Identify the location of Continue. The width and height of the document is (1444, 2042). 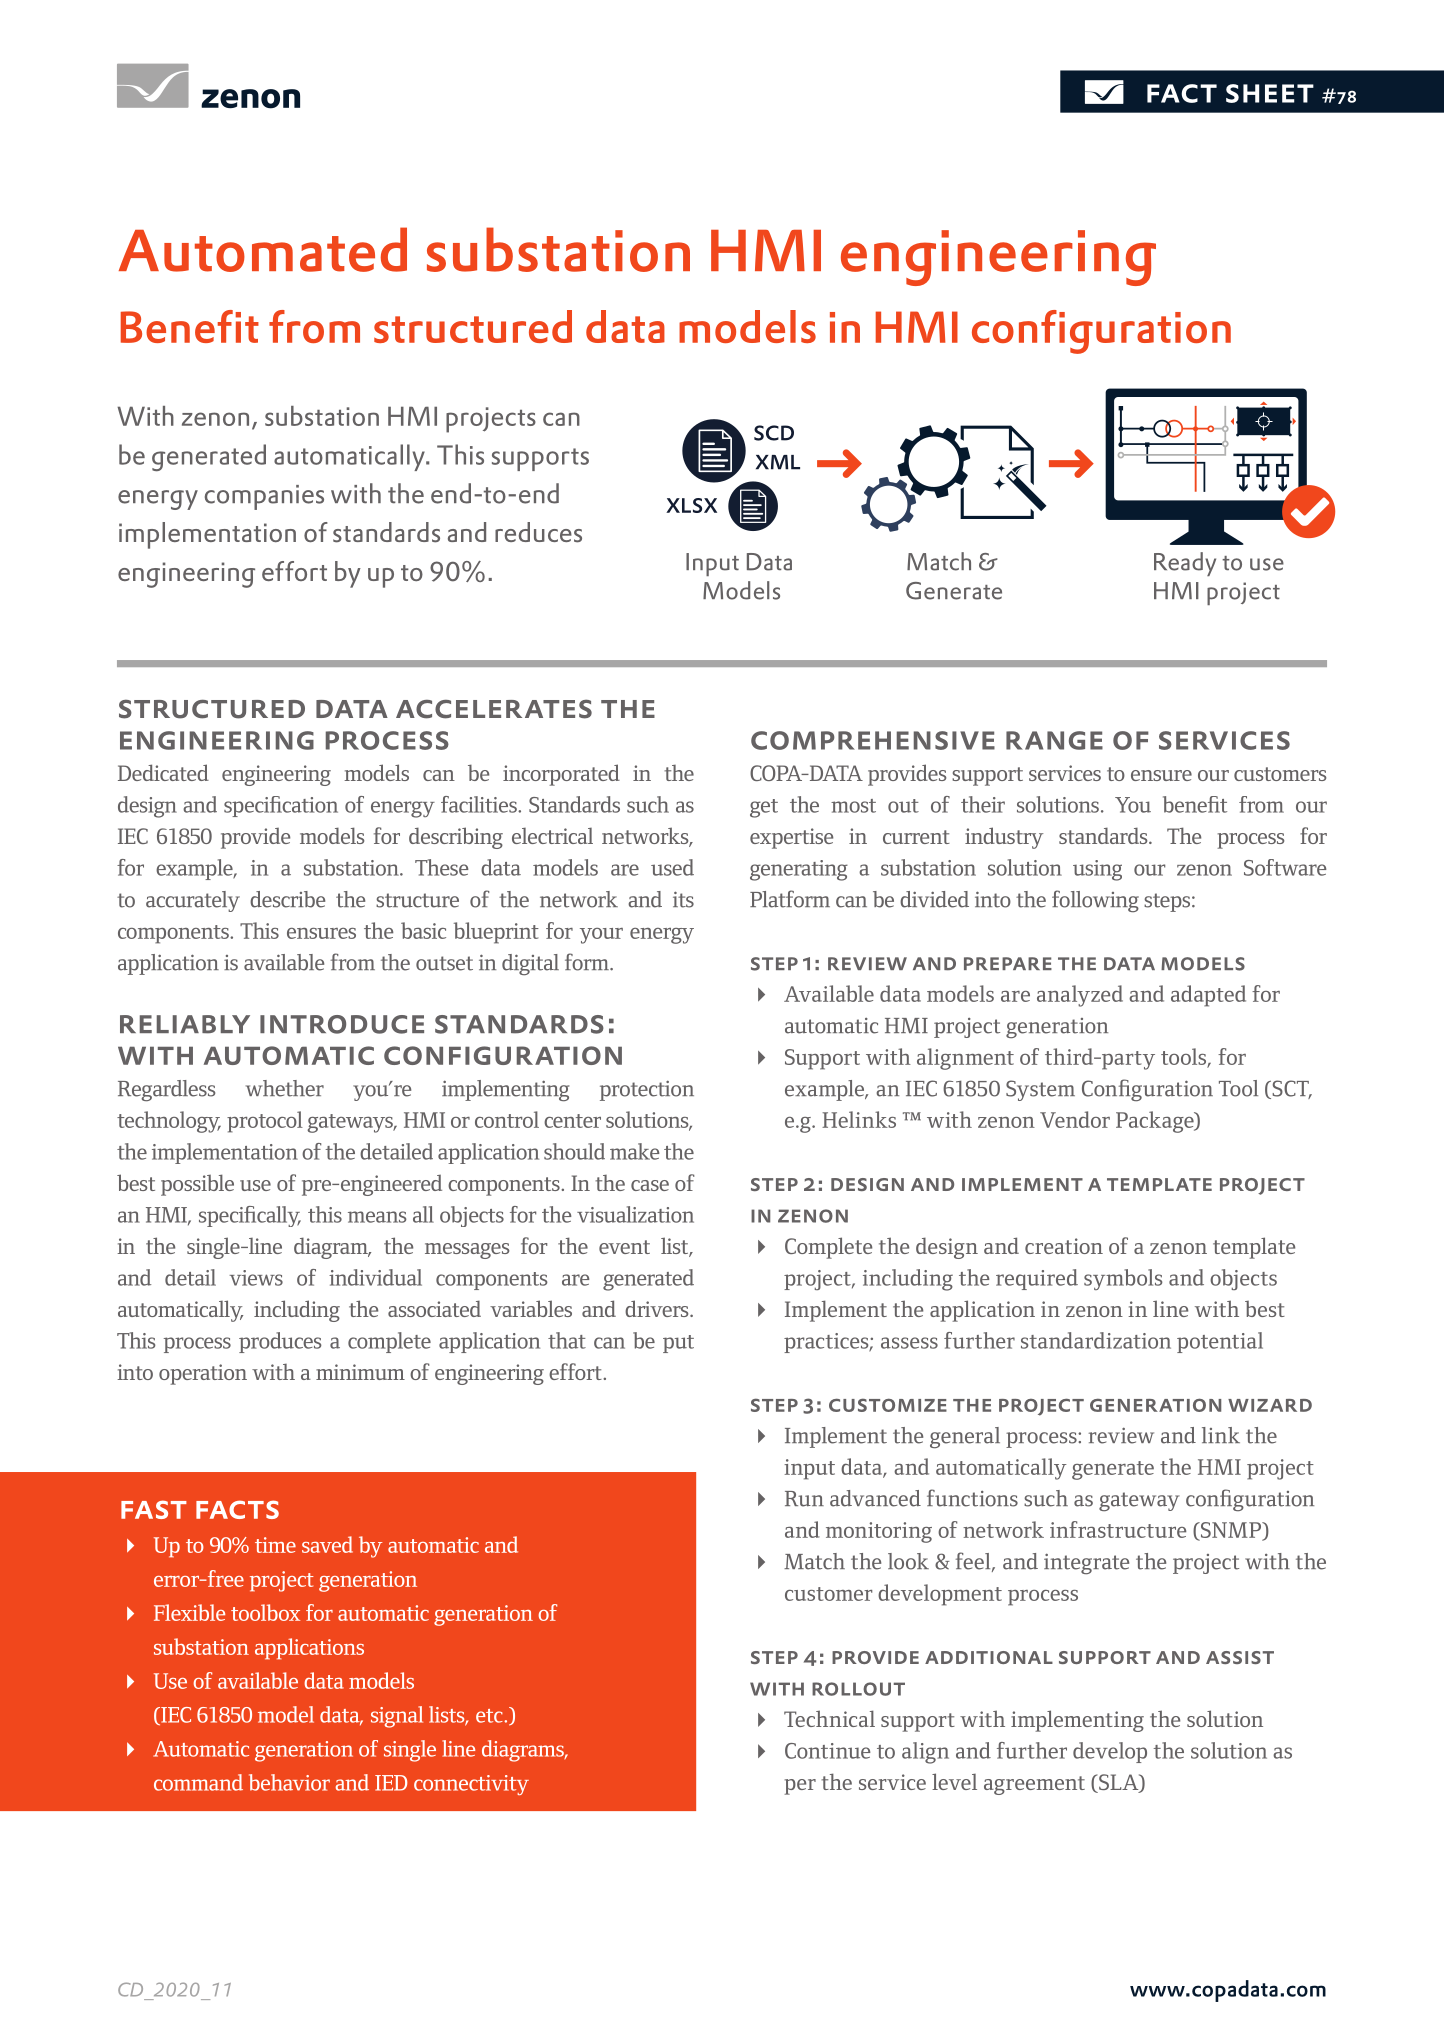
(828, 1751).
